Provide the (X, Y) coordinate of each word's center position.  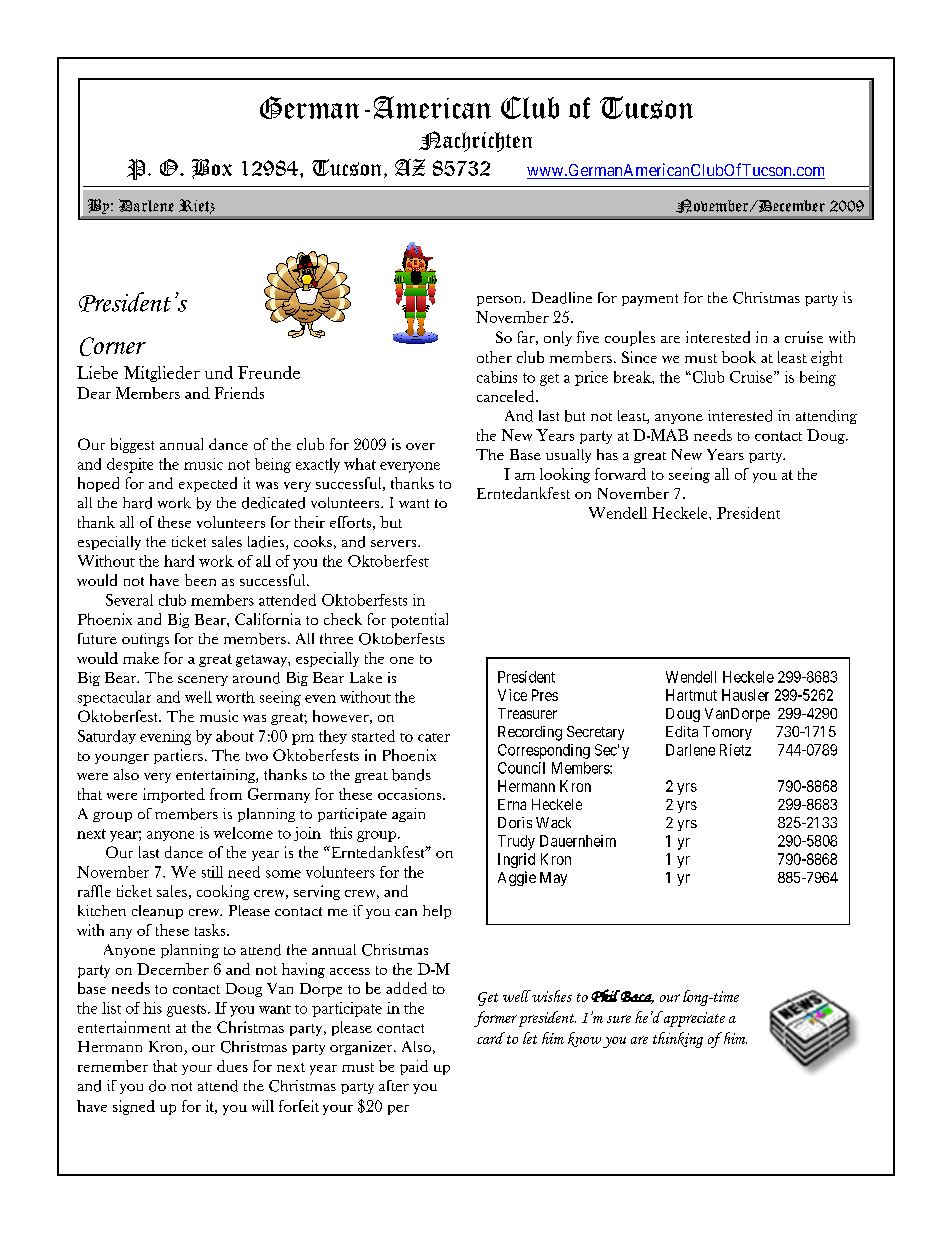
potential (419, 620)
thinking (678, 1040)
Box (212, 169)
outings (145, 640)
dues (232, 1066)
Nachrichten (475, 141)
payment (650, 300)
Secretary (595, 733)
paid (414, 1067)
